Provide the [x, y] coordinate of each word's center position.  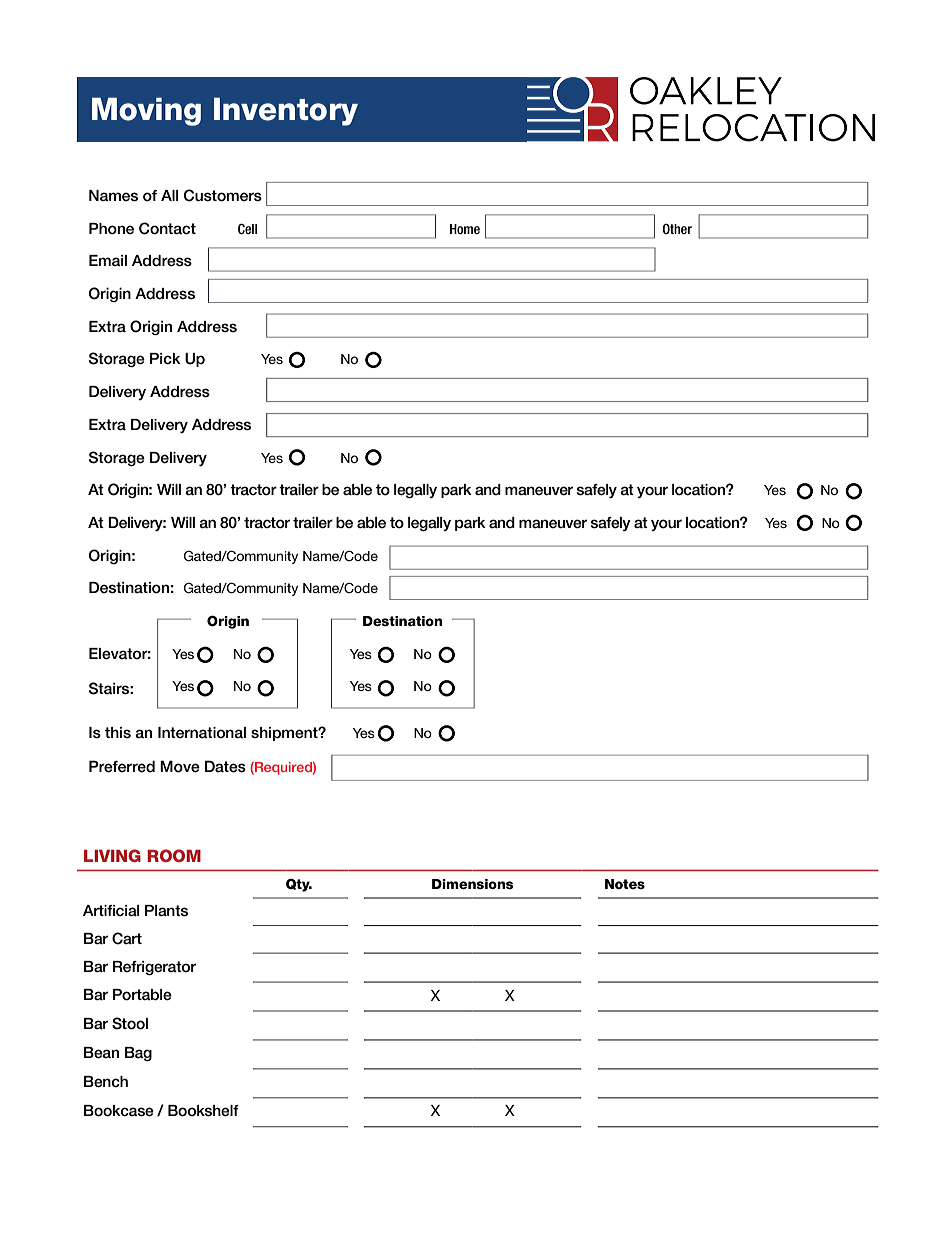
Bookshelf [203, 1111]
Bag [138, 1054]
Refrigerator [154, 968]
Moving [146, 112]
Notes [625, 884]
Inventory [286, 112]
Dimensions [472, 884]
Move [180, 766]
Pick [165, 359]
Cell [247, 228]
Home [465, 229]
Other [677, 229]
